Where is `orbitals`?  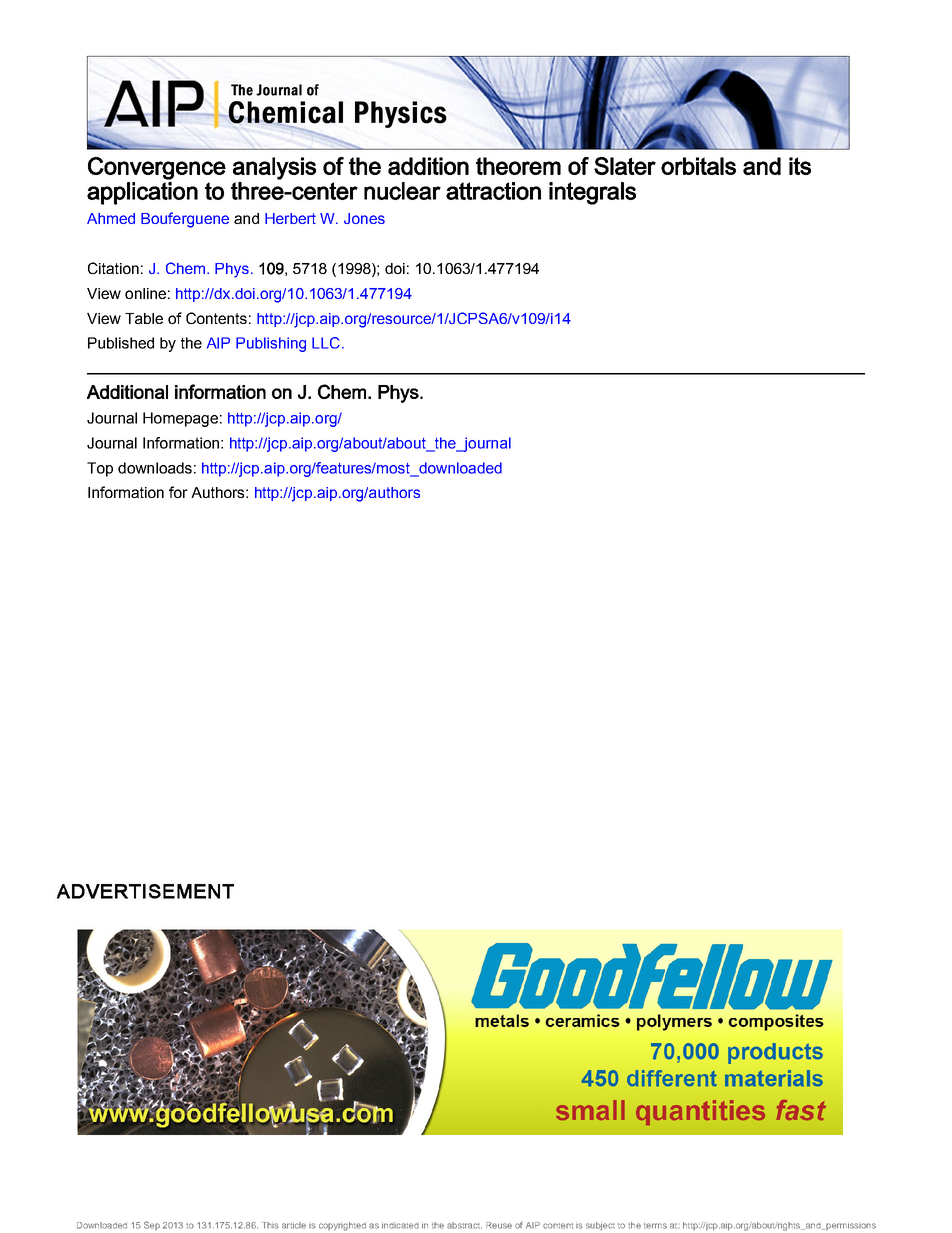
orbitals is located at coordinates (698, 166).
